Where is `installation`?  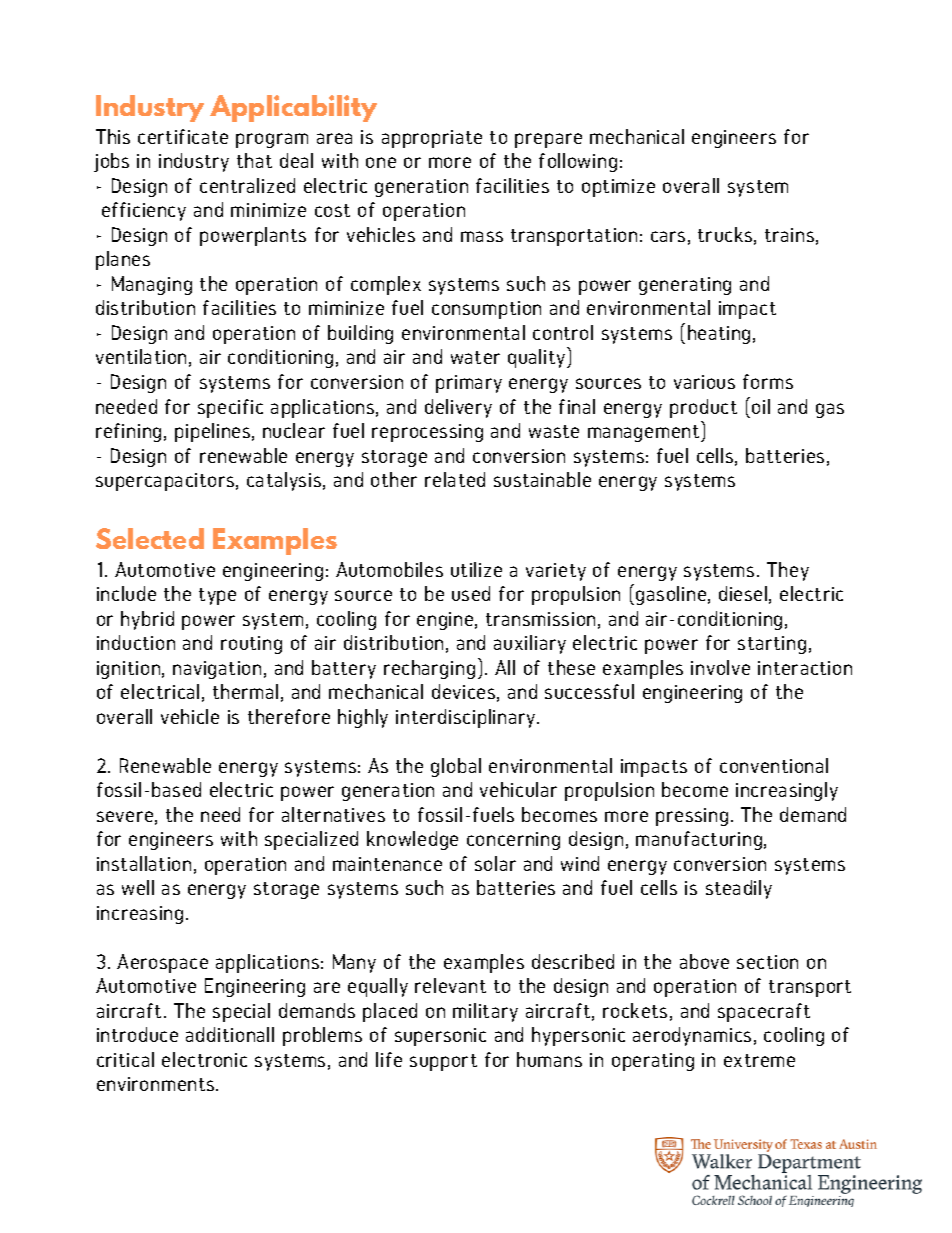
installation is located at coordinates (144, 863).
